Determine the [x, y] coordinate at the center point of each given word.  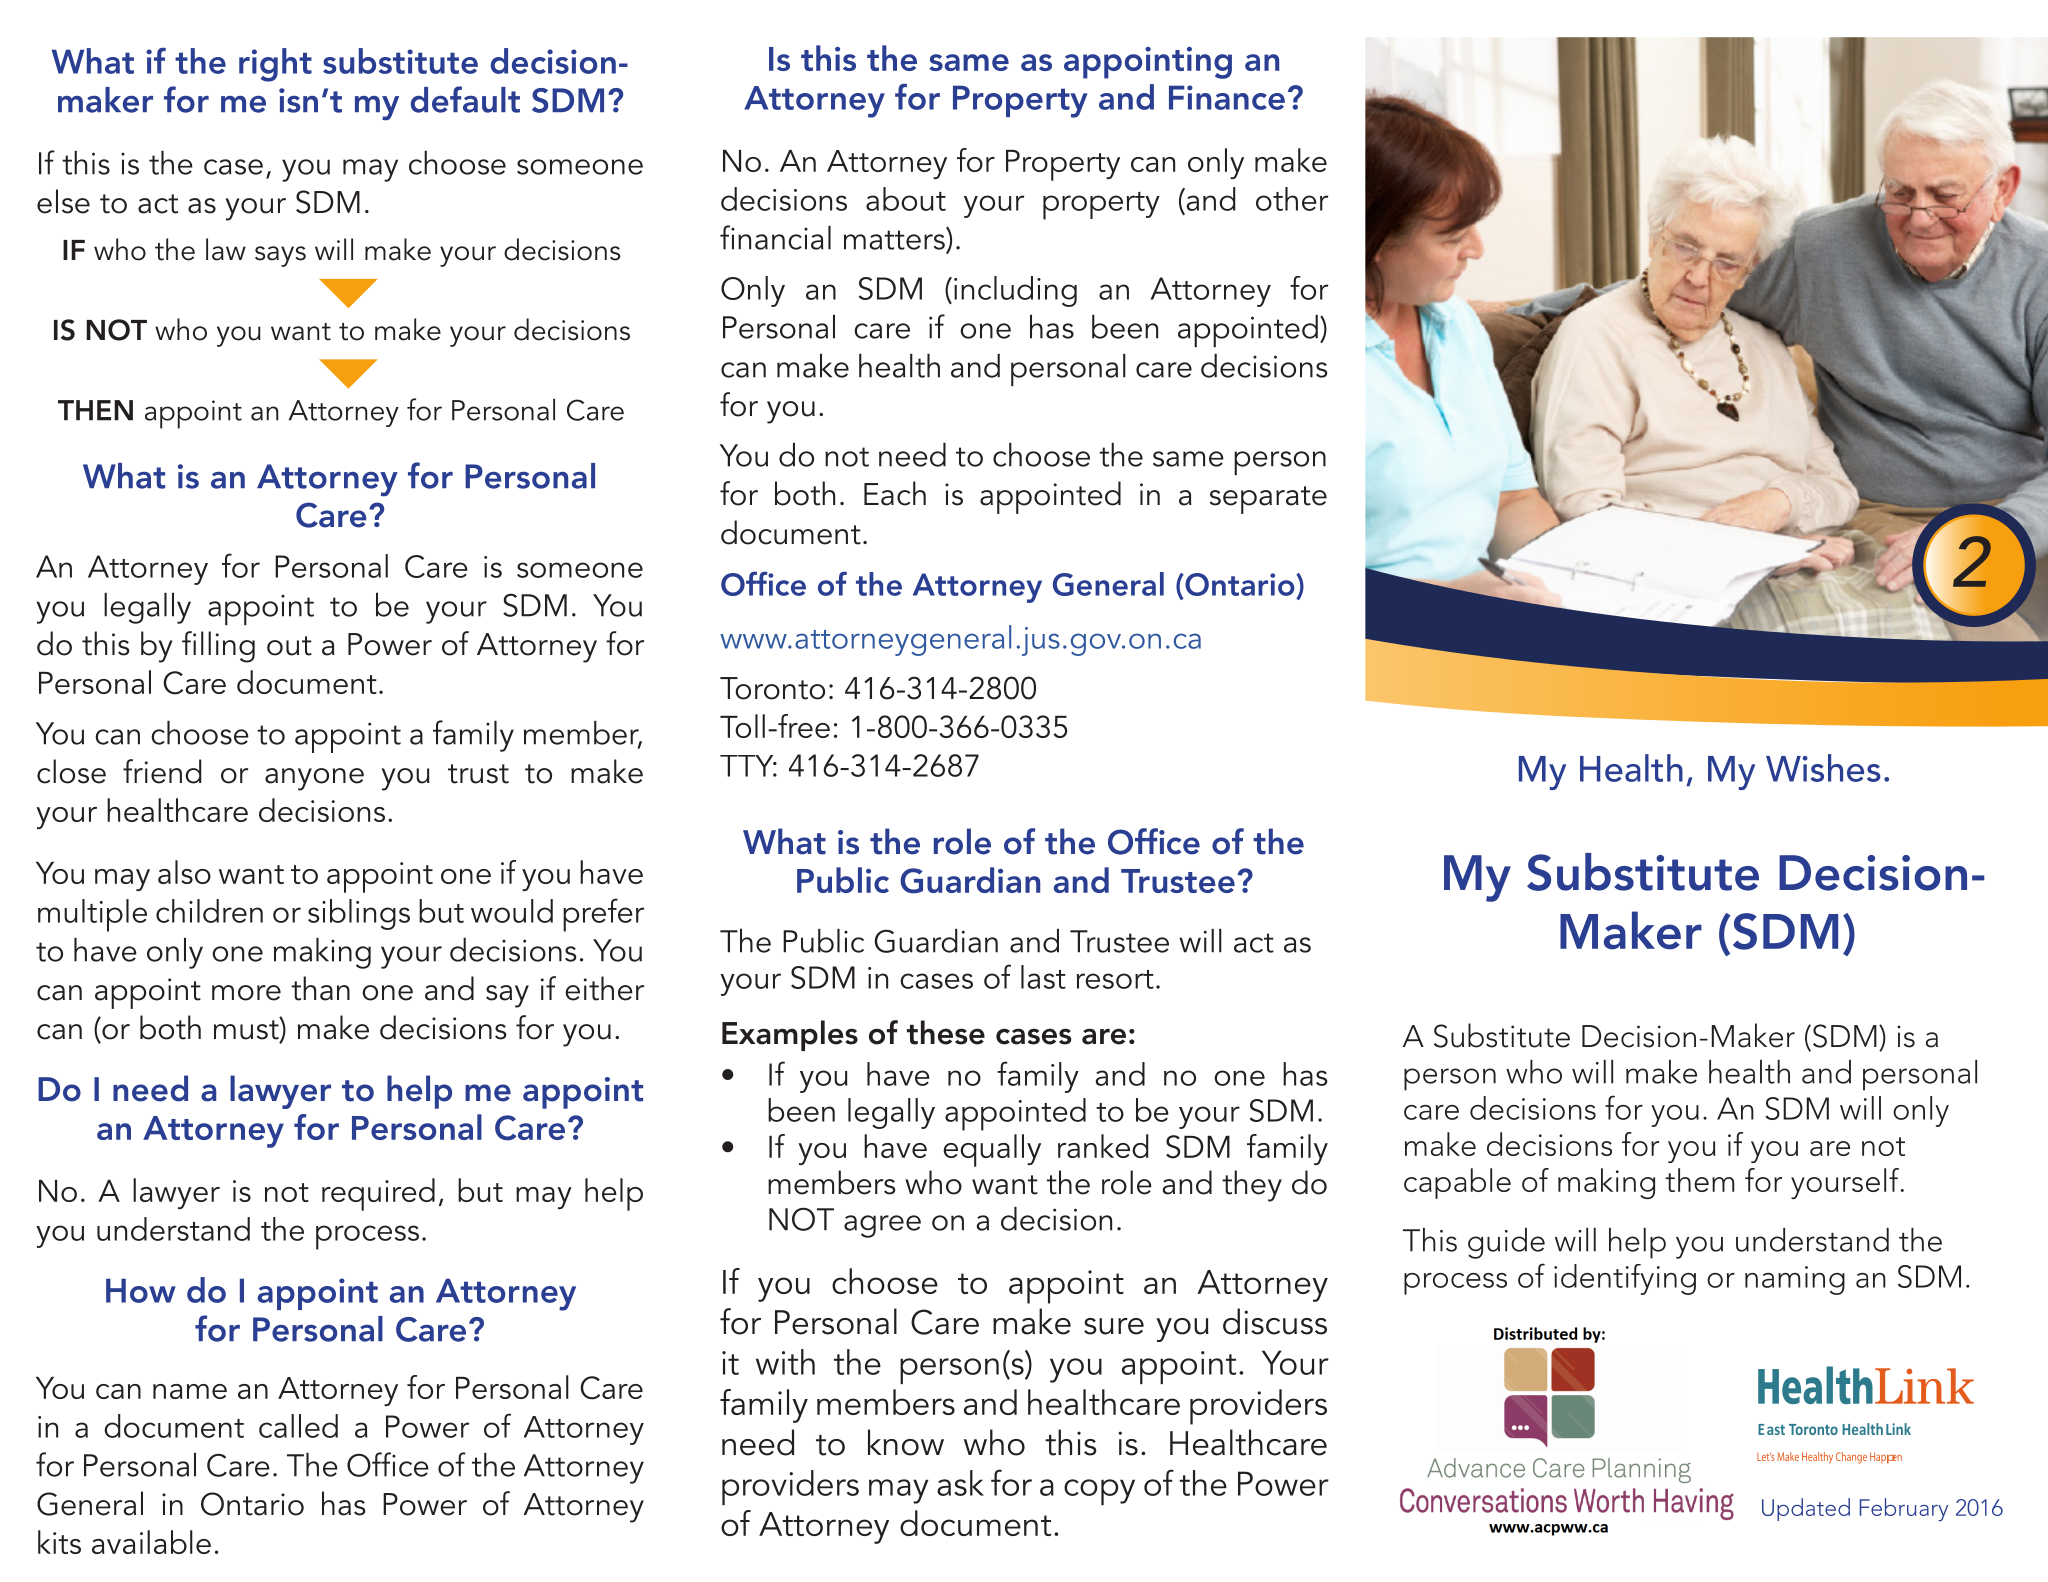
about [906, 199]
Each [895, 493]
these [946, 1032]
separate [1268, 500]
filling [218, 647]
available [151, 1542]
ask [960, 1483]
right [275, 65]
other [1292, 199]
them [1699, 1180]
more [246, 993]
